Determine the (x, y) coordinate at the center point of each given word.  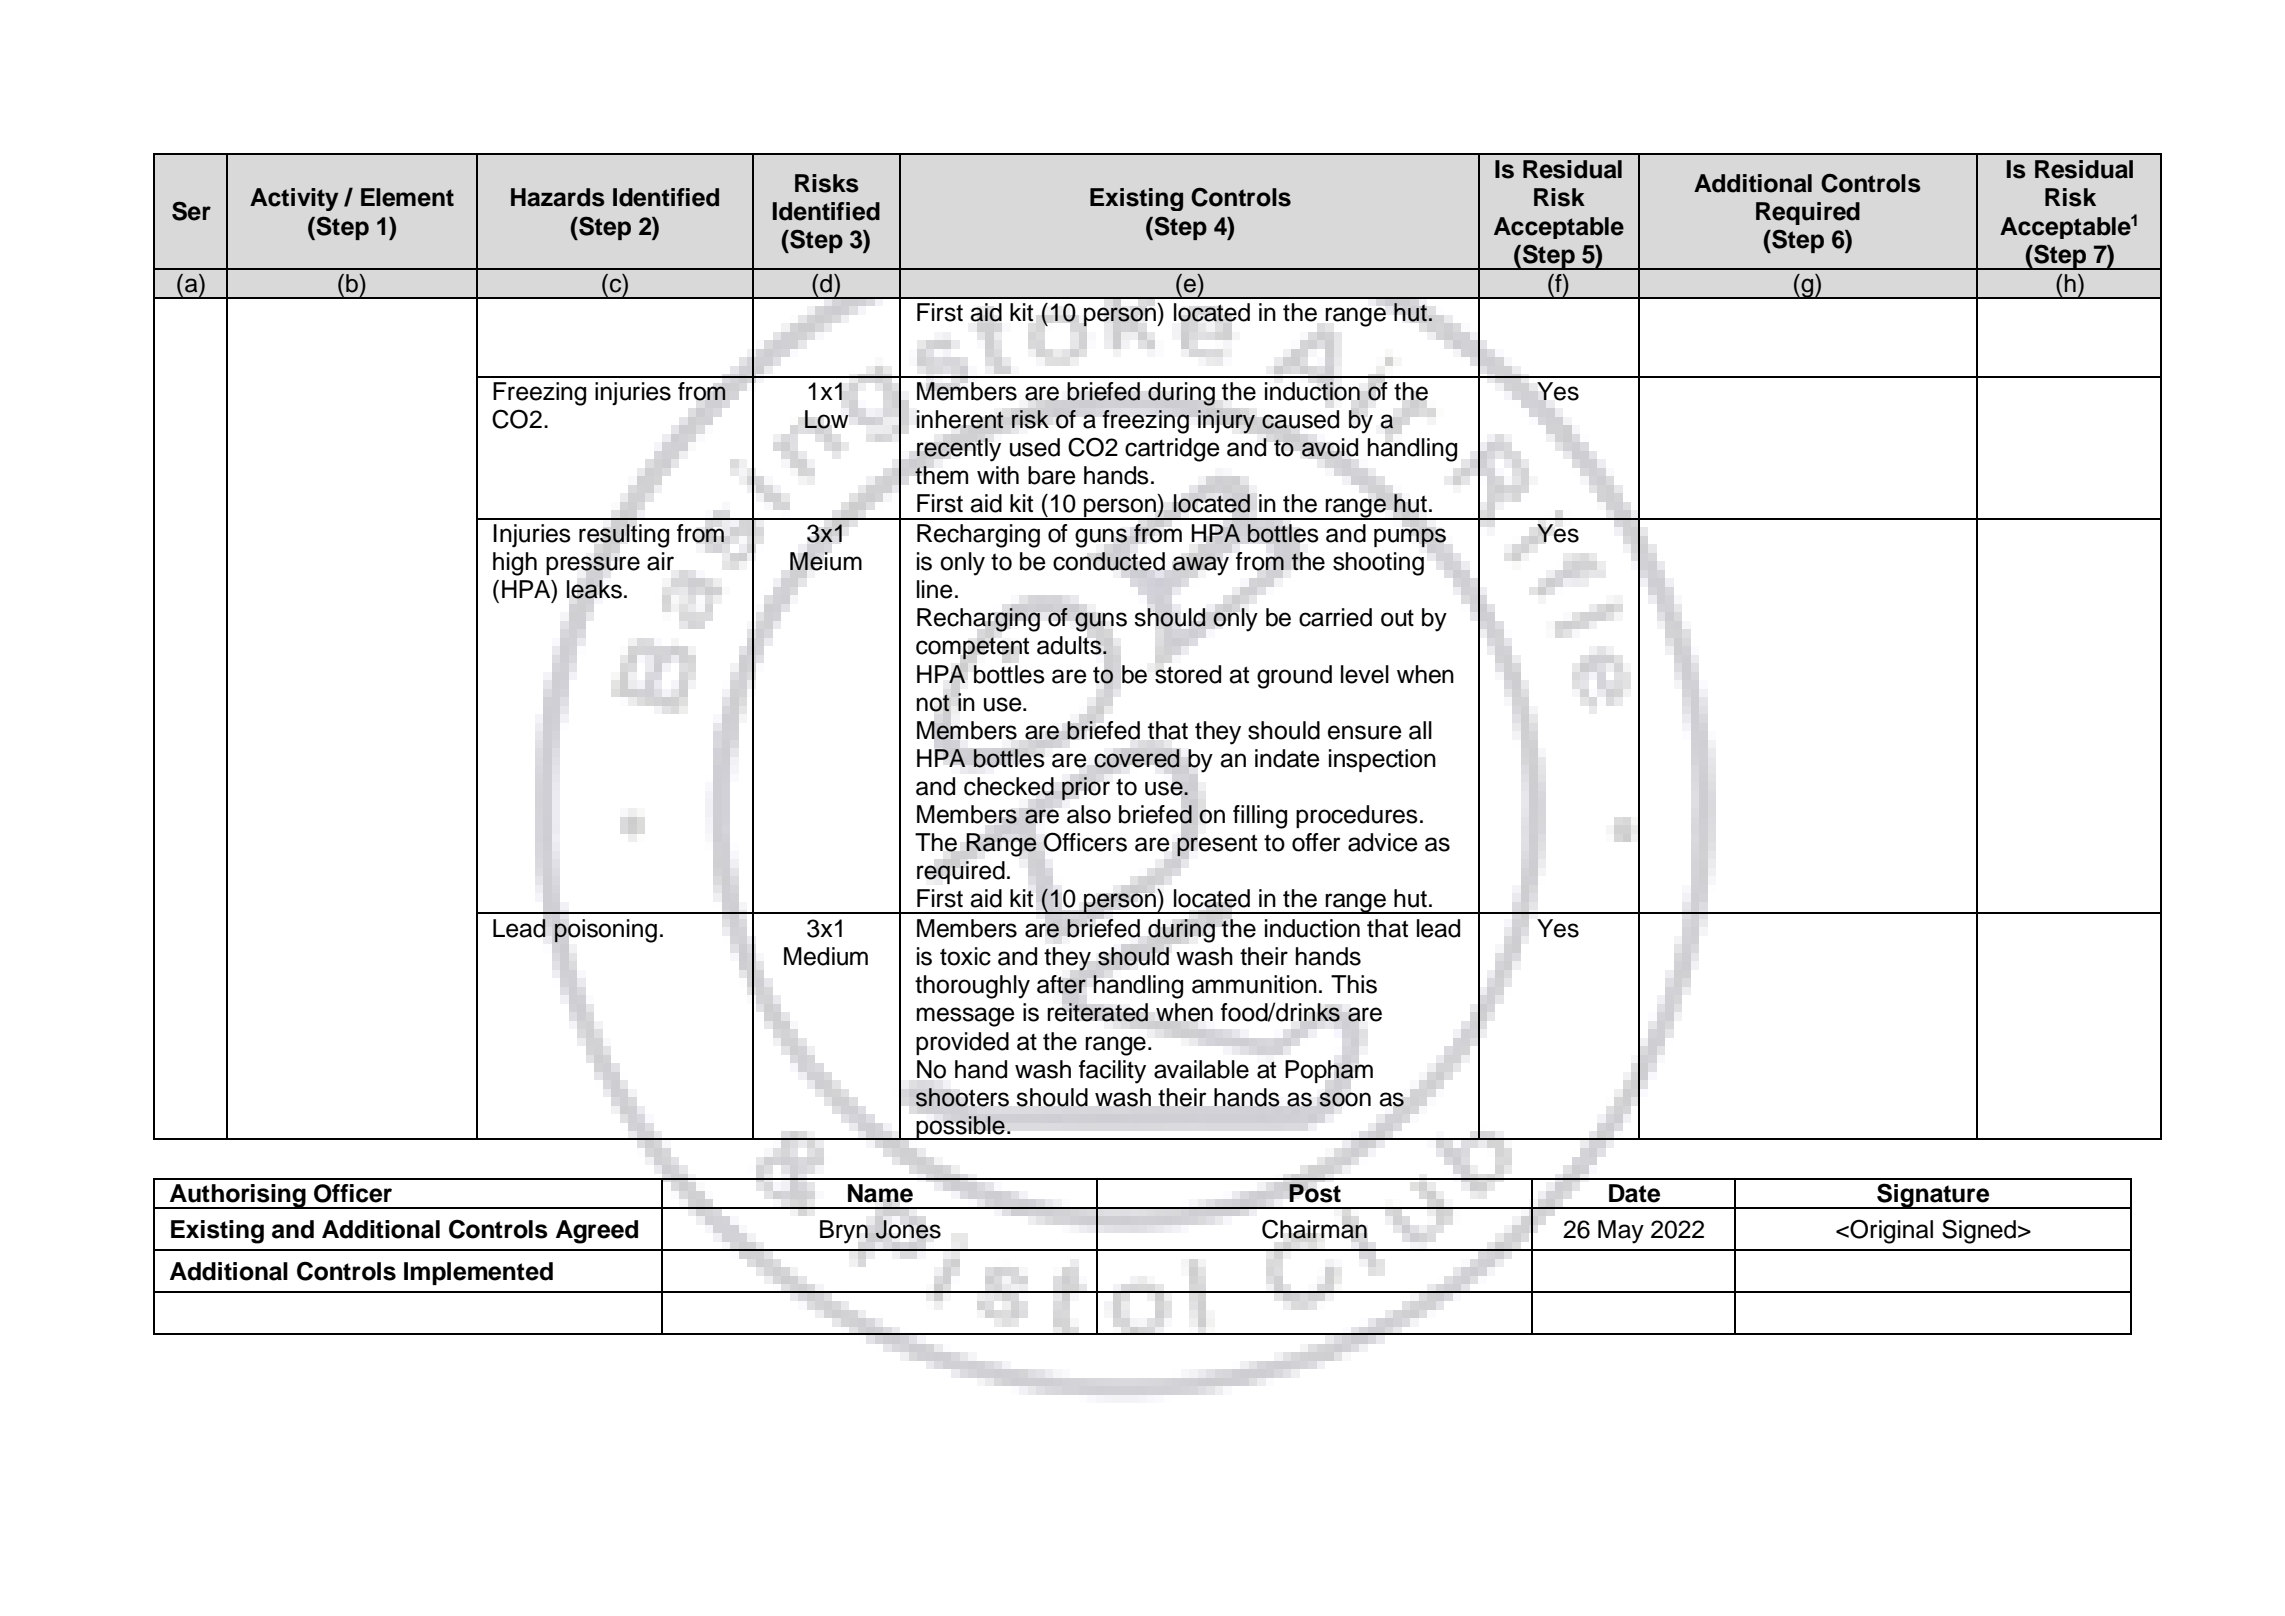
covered (1137, 758)
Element (407, 197)
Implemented (478, 1273)
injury (1226, 421)
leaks (594, 589)
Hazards (558, 197)
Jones (908, 1229)
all (1420, 730)
